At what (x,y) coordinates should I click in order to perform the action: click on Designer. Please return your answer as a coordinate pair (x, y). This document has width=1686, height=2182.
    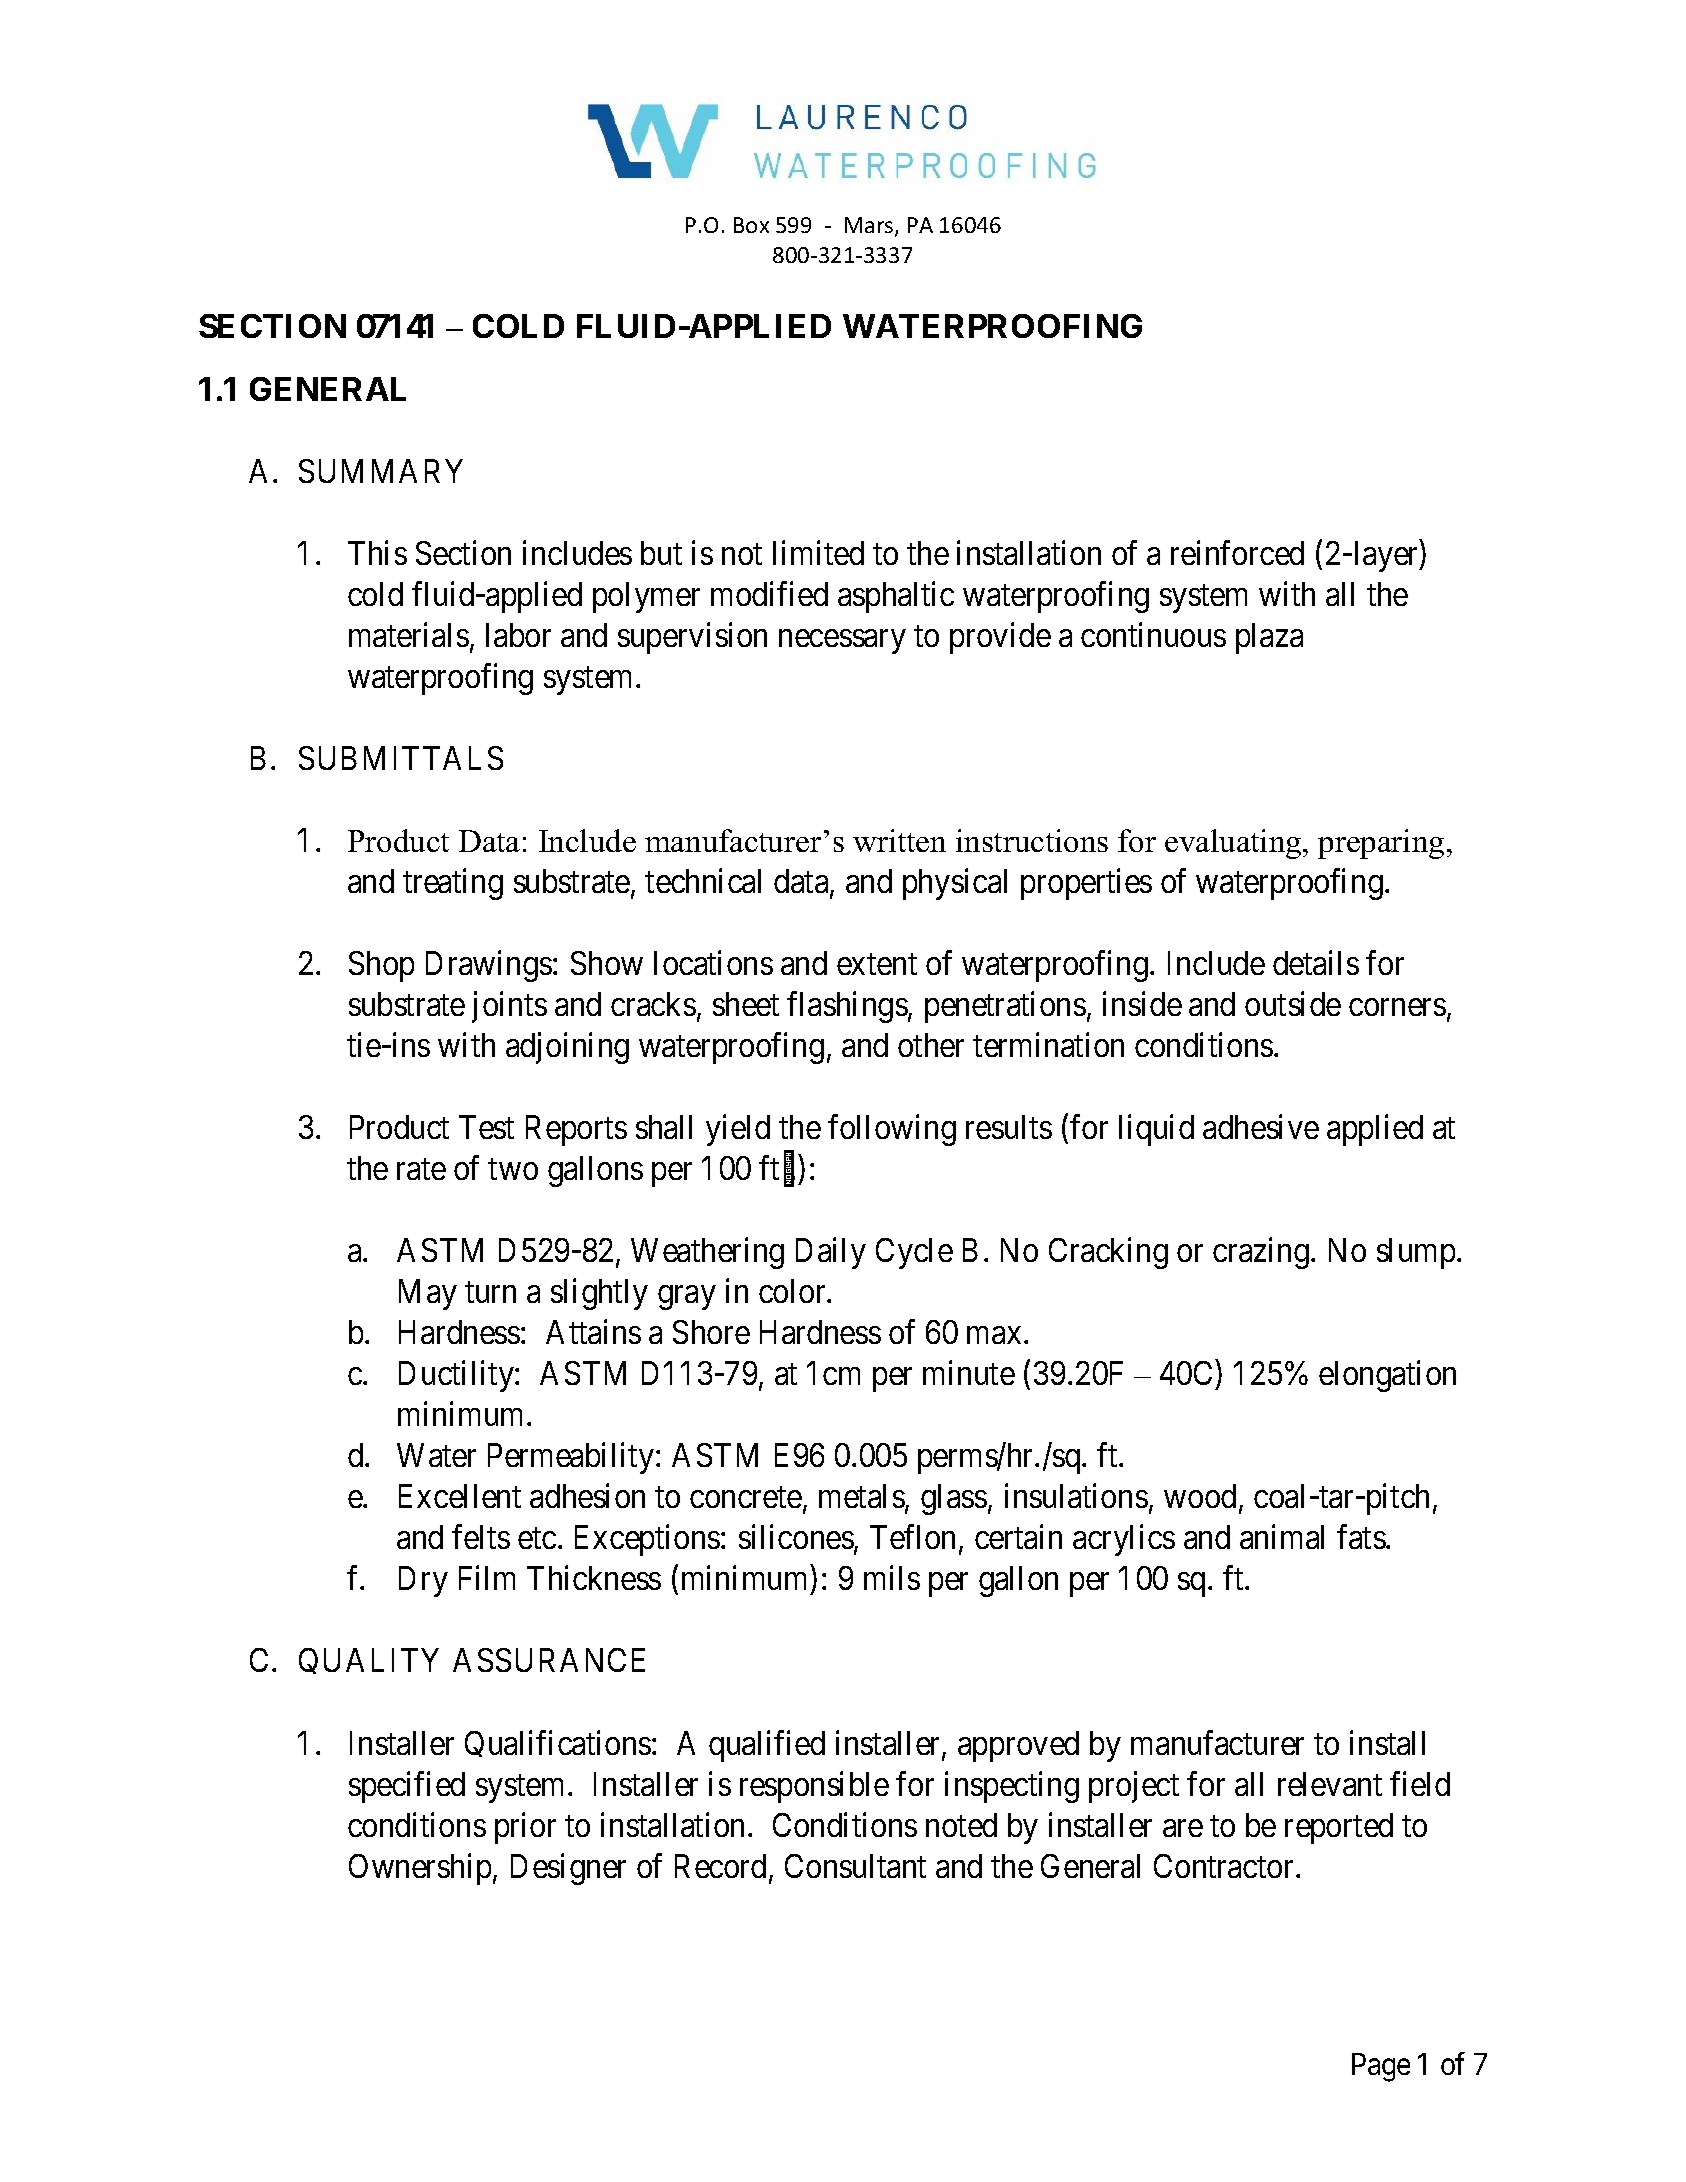
    Looking at the image, I should click on (568, 1869).
